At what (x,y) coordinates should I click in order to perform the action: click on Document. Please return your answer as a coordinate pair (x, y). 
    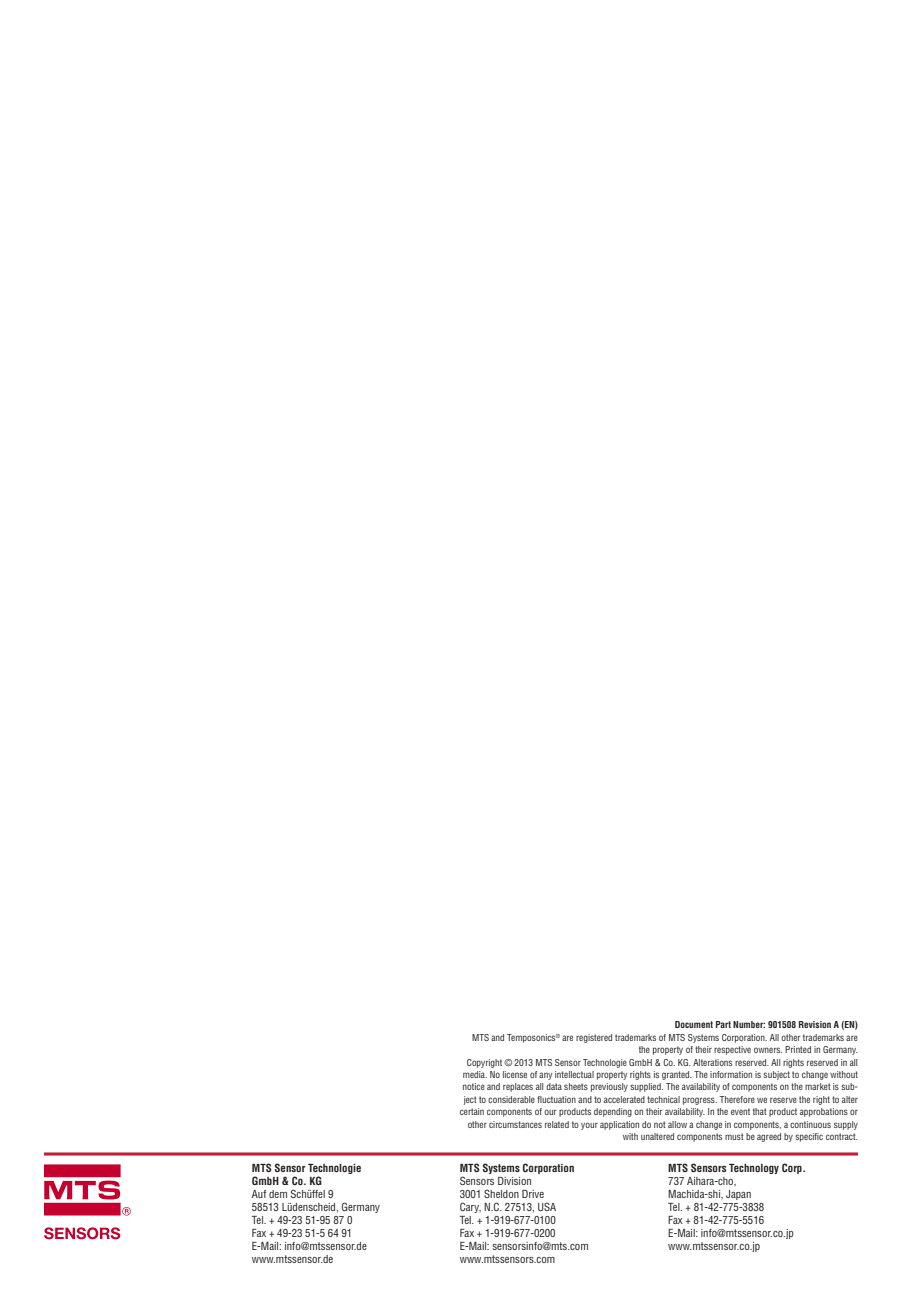
    Looking at the image, I should click on (694, 1024).
